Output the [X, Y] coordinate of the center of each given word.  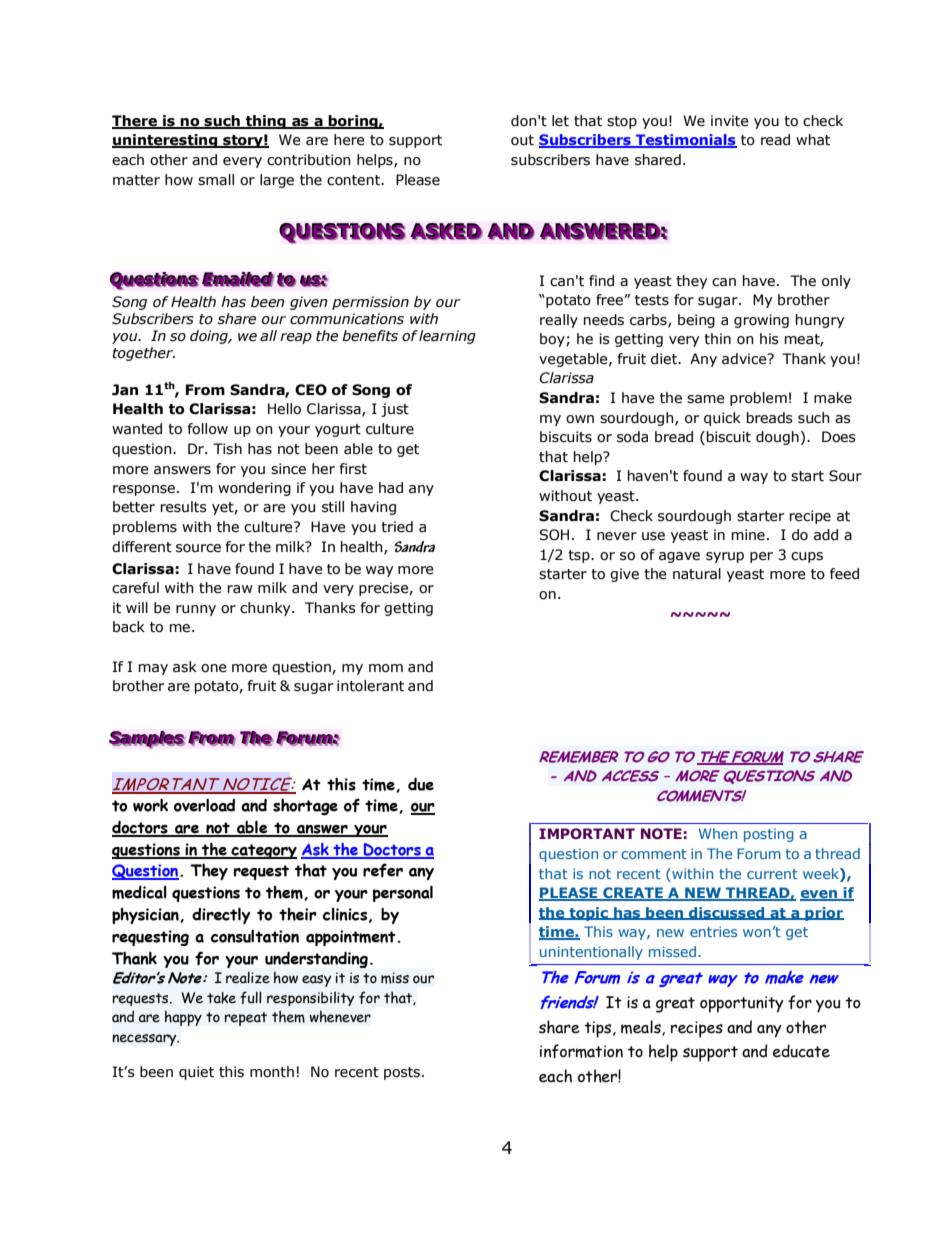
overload [204, 805]
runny [196, 610]
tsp [580, 556]
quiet [196, 1073]
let [560, 121]
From [205, 390]
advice [745, 359]
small [216, 180]
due [421, 784]
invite [730, 121]
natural [697, 574]
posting [769, 835]
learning [447, 337]
